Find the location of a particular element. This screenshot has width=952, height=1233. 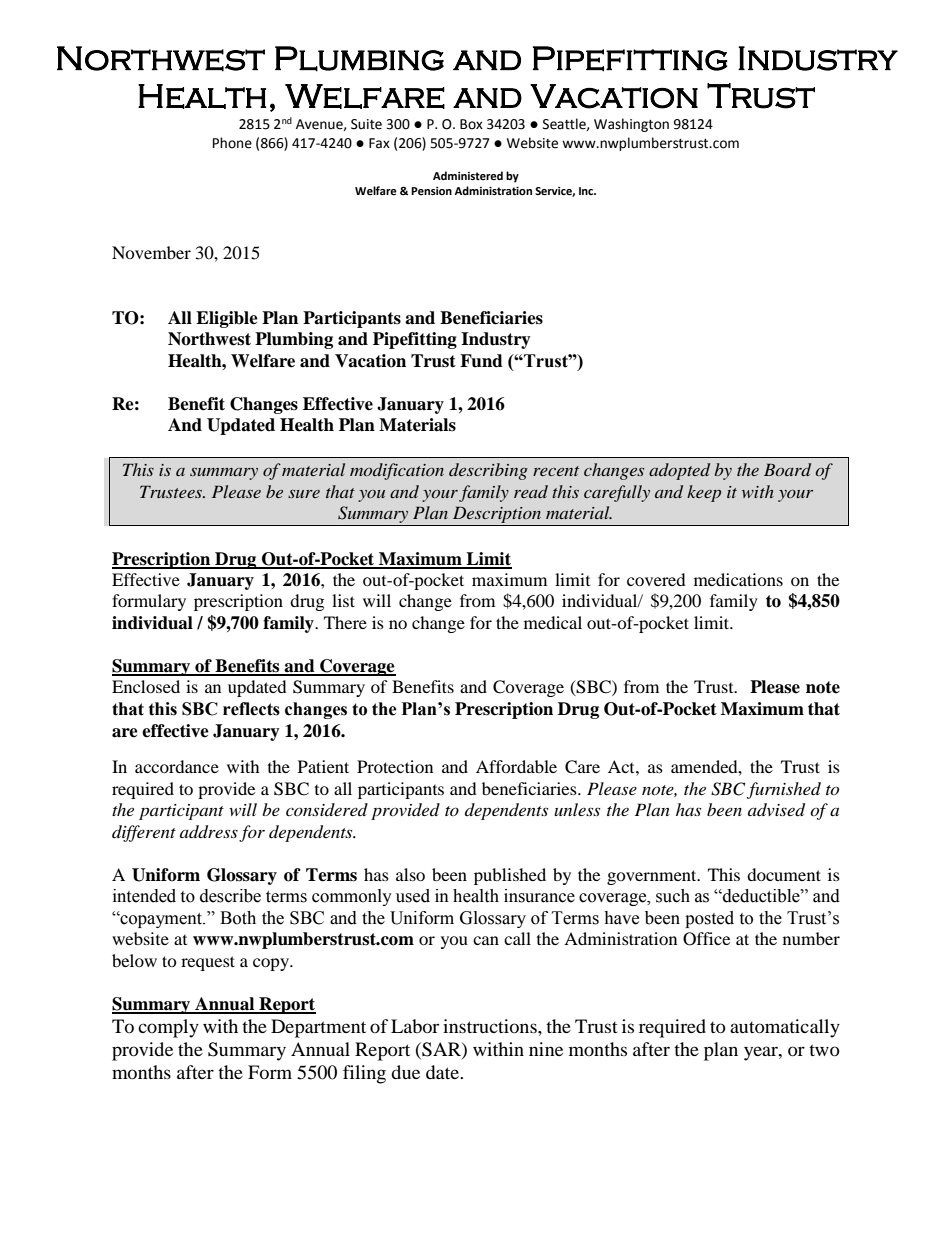

Phone is located at coordinates (232, 143).
